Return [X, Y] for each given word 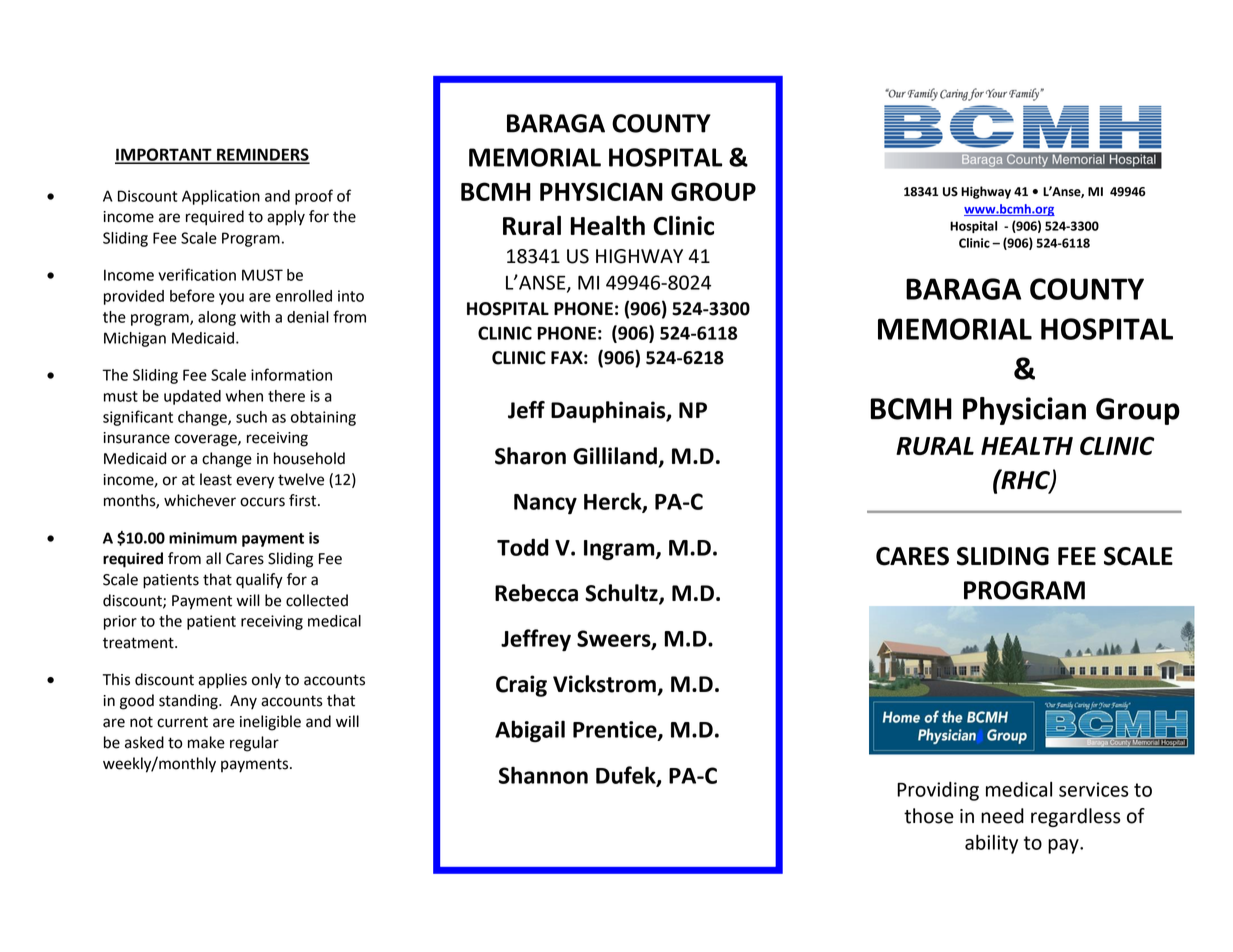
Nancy [545, 504]
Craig [521, 686]
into [351, 296]
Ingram [620, 550]
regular [254, 744]
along [217, 318]
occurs [262, 502]
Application [221, 197]
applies [222, 681]
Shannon [543, 775]
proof [314, 197]
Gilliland [616, 457]
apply [286, 218]
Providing [938, 791]
